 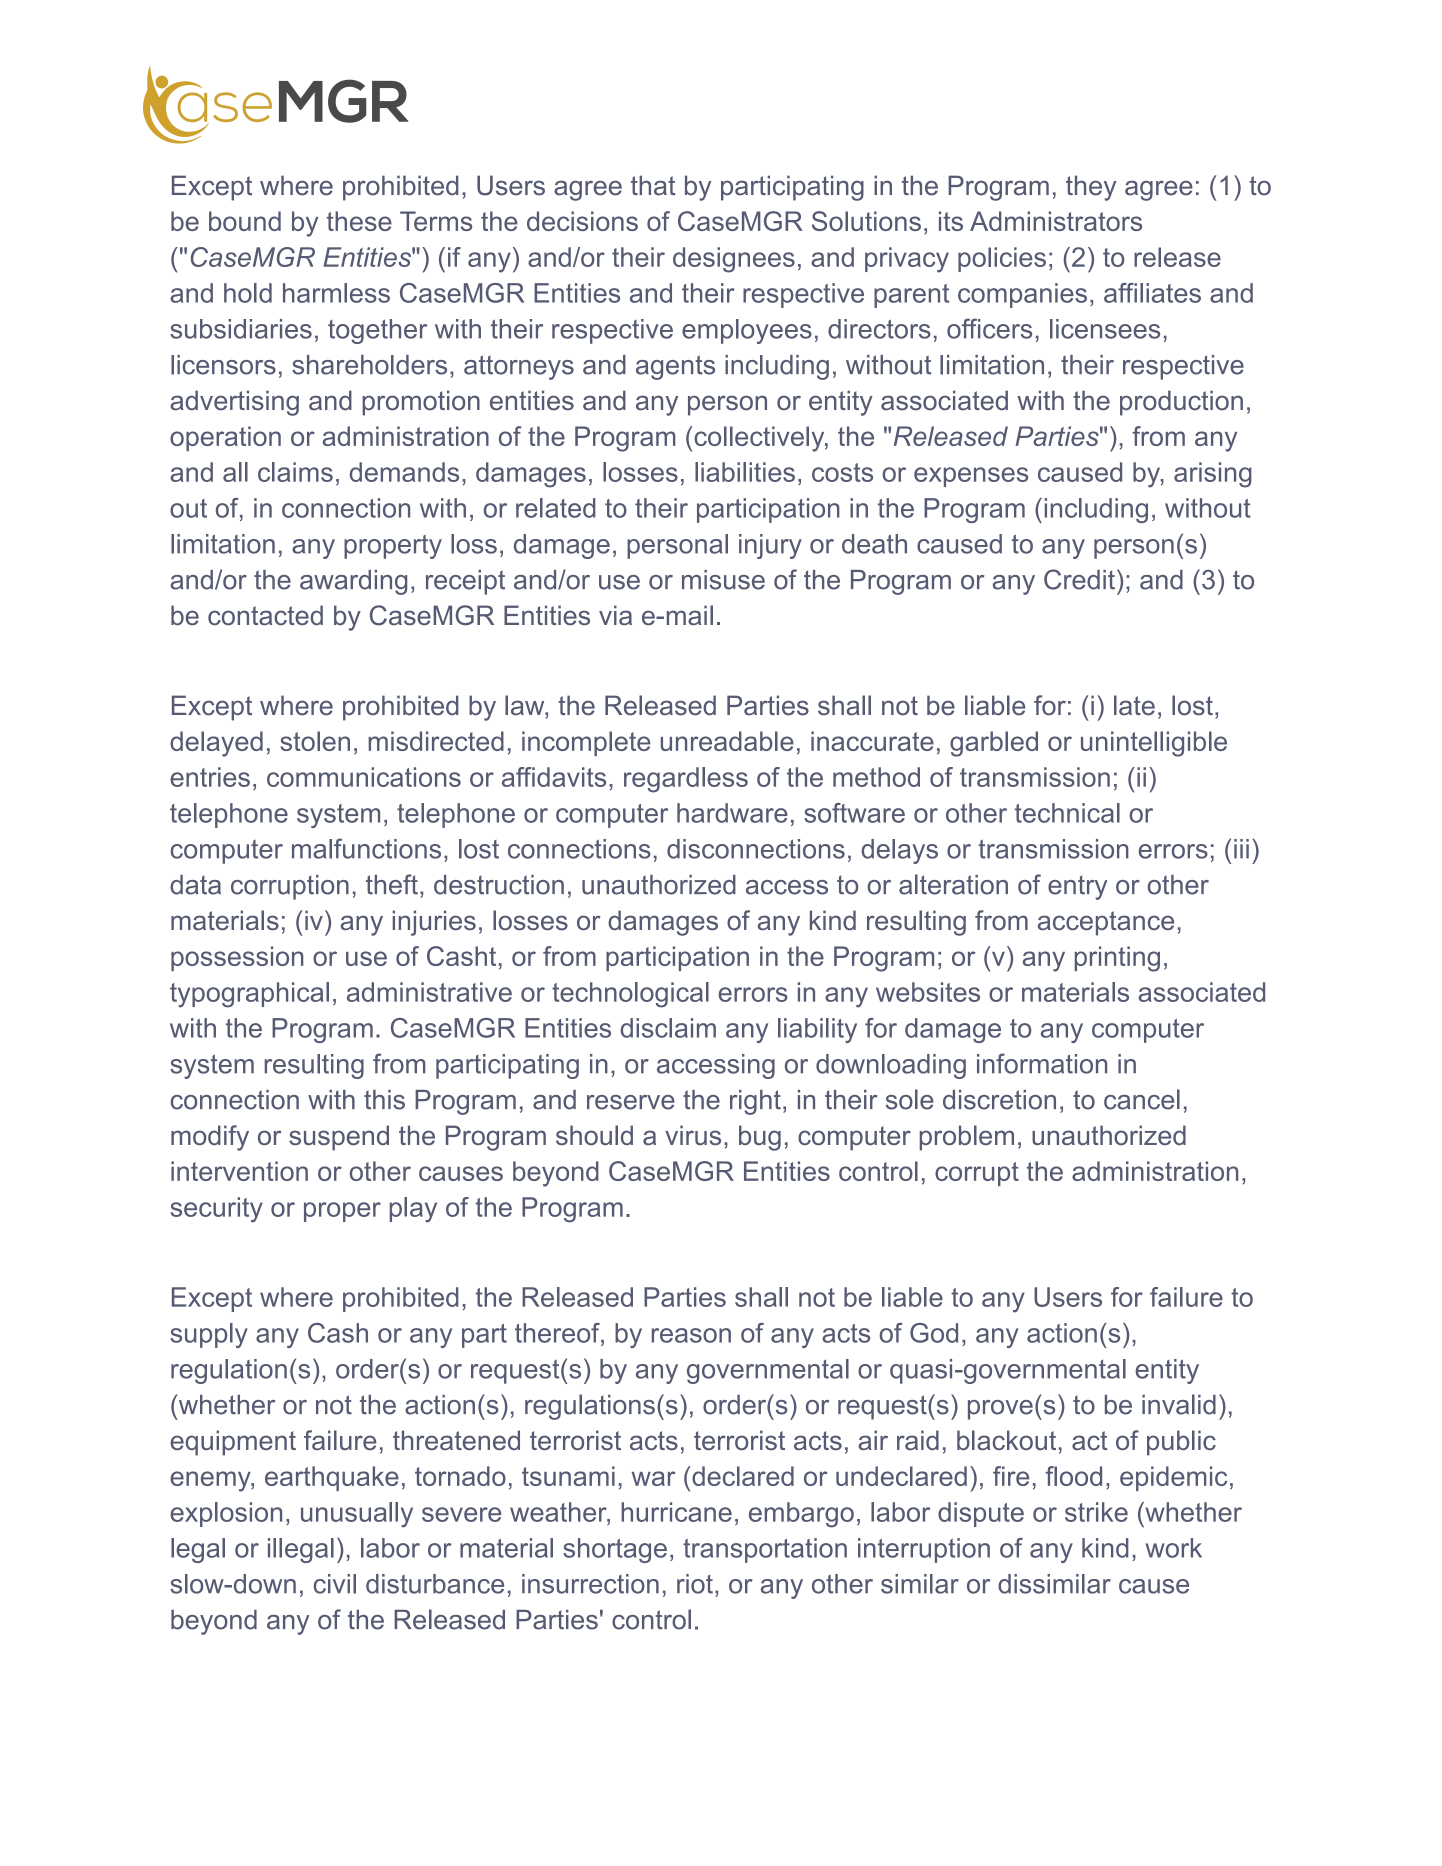 What do you see at coordinates (413, 1210) in the screenshot?
I see `play` at bounding box center [413, 1210].
